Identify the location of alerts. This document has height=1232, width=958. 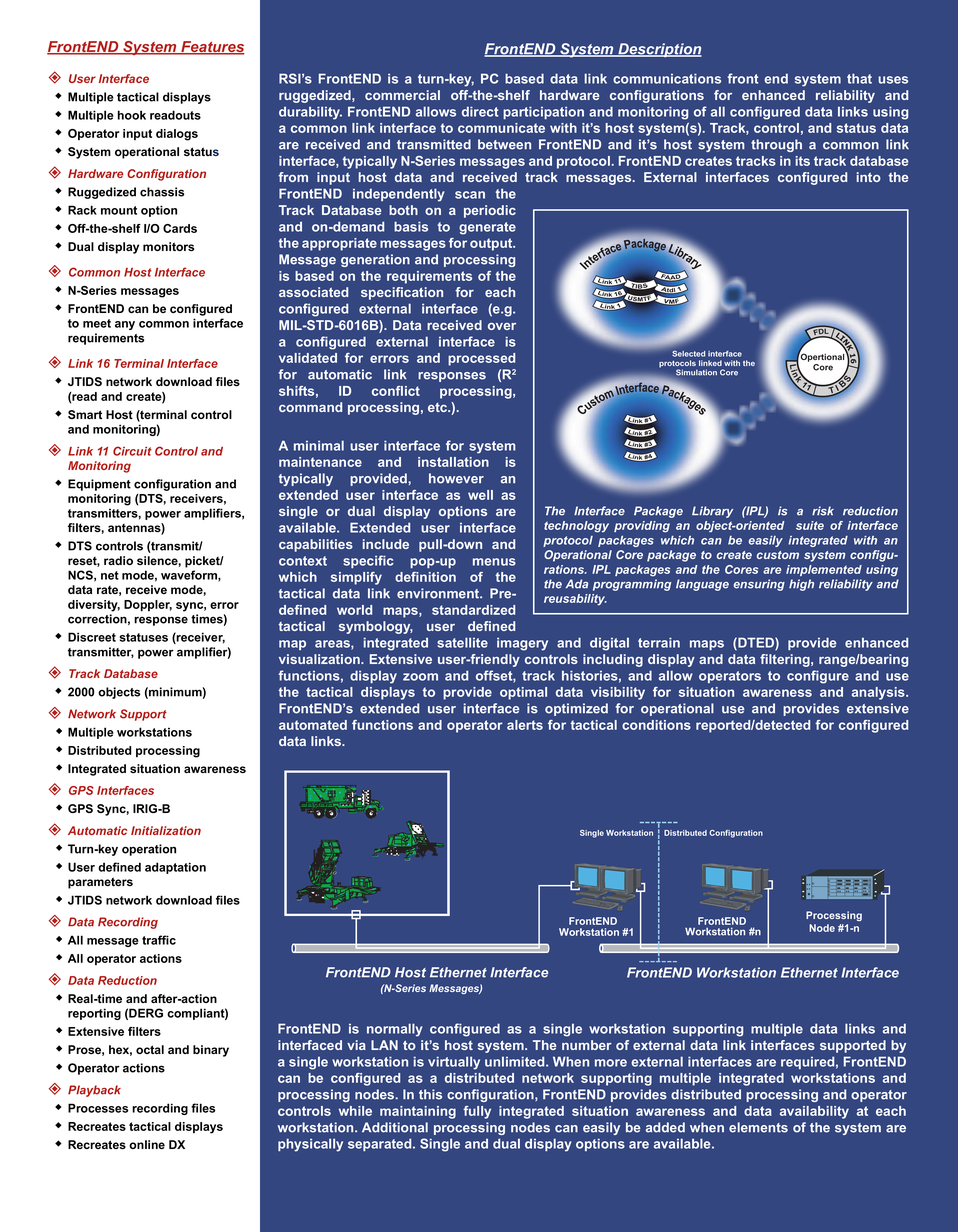
(525, 725).
